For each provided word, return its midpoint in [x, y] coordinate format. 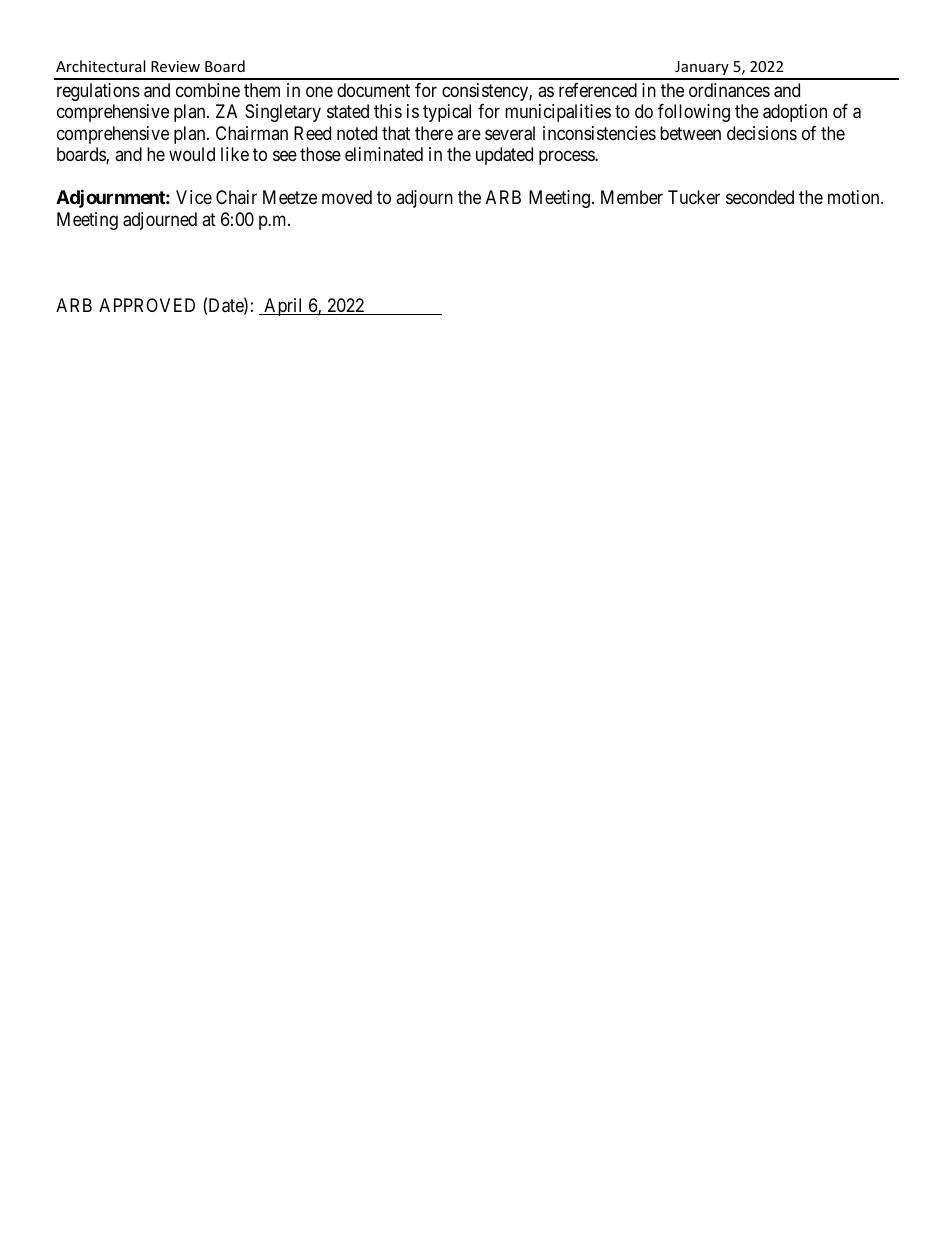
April [284, 307]
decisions [762, 133]
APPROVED [147, 305]
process [567, 158]
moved [347, 197]
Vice [194, 197]
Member [632, 197]
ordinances [729, 90]
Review [175, 66]
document [373, 90]
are [469, 134]
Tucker [694, 197]
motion [855, 197]
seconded [760, 197]
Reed [312, 133]
